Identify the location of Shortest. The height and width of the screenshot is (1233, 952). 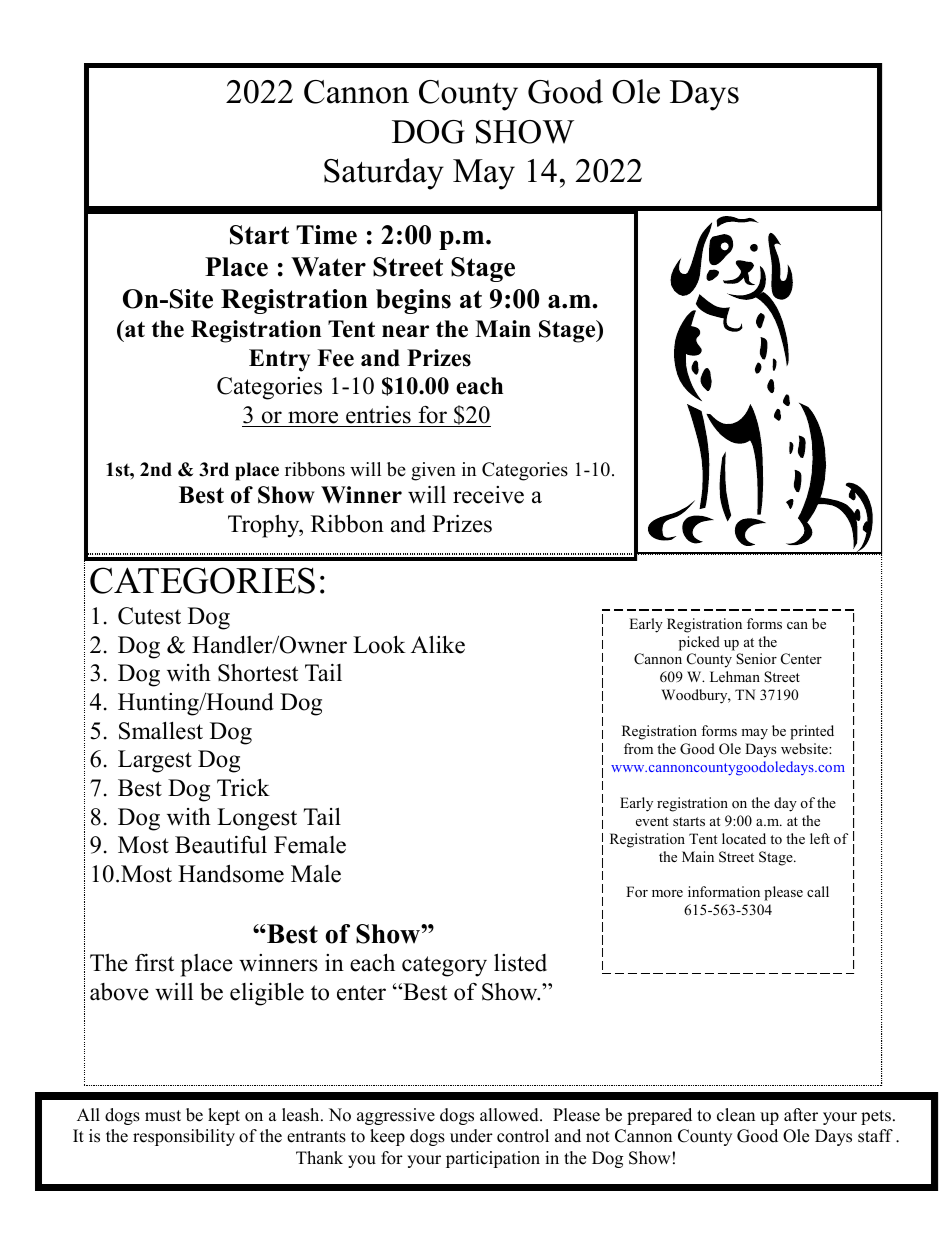
(258, 673).
